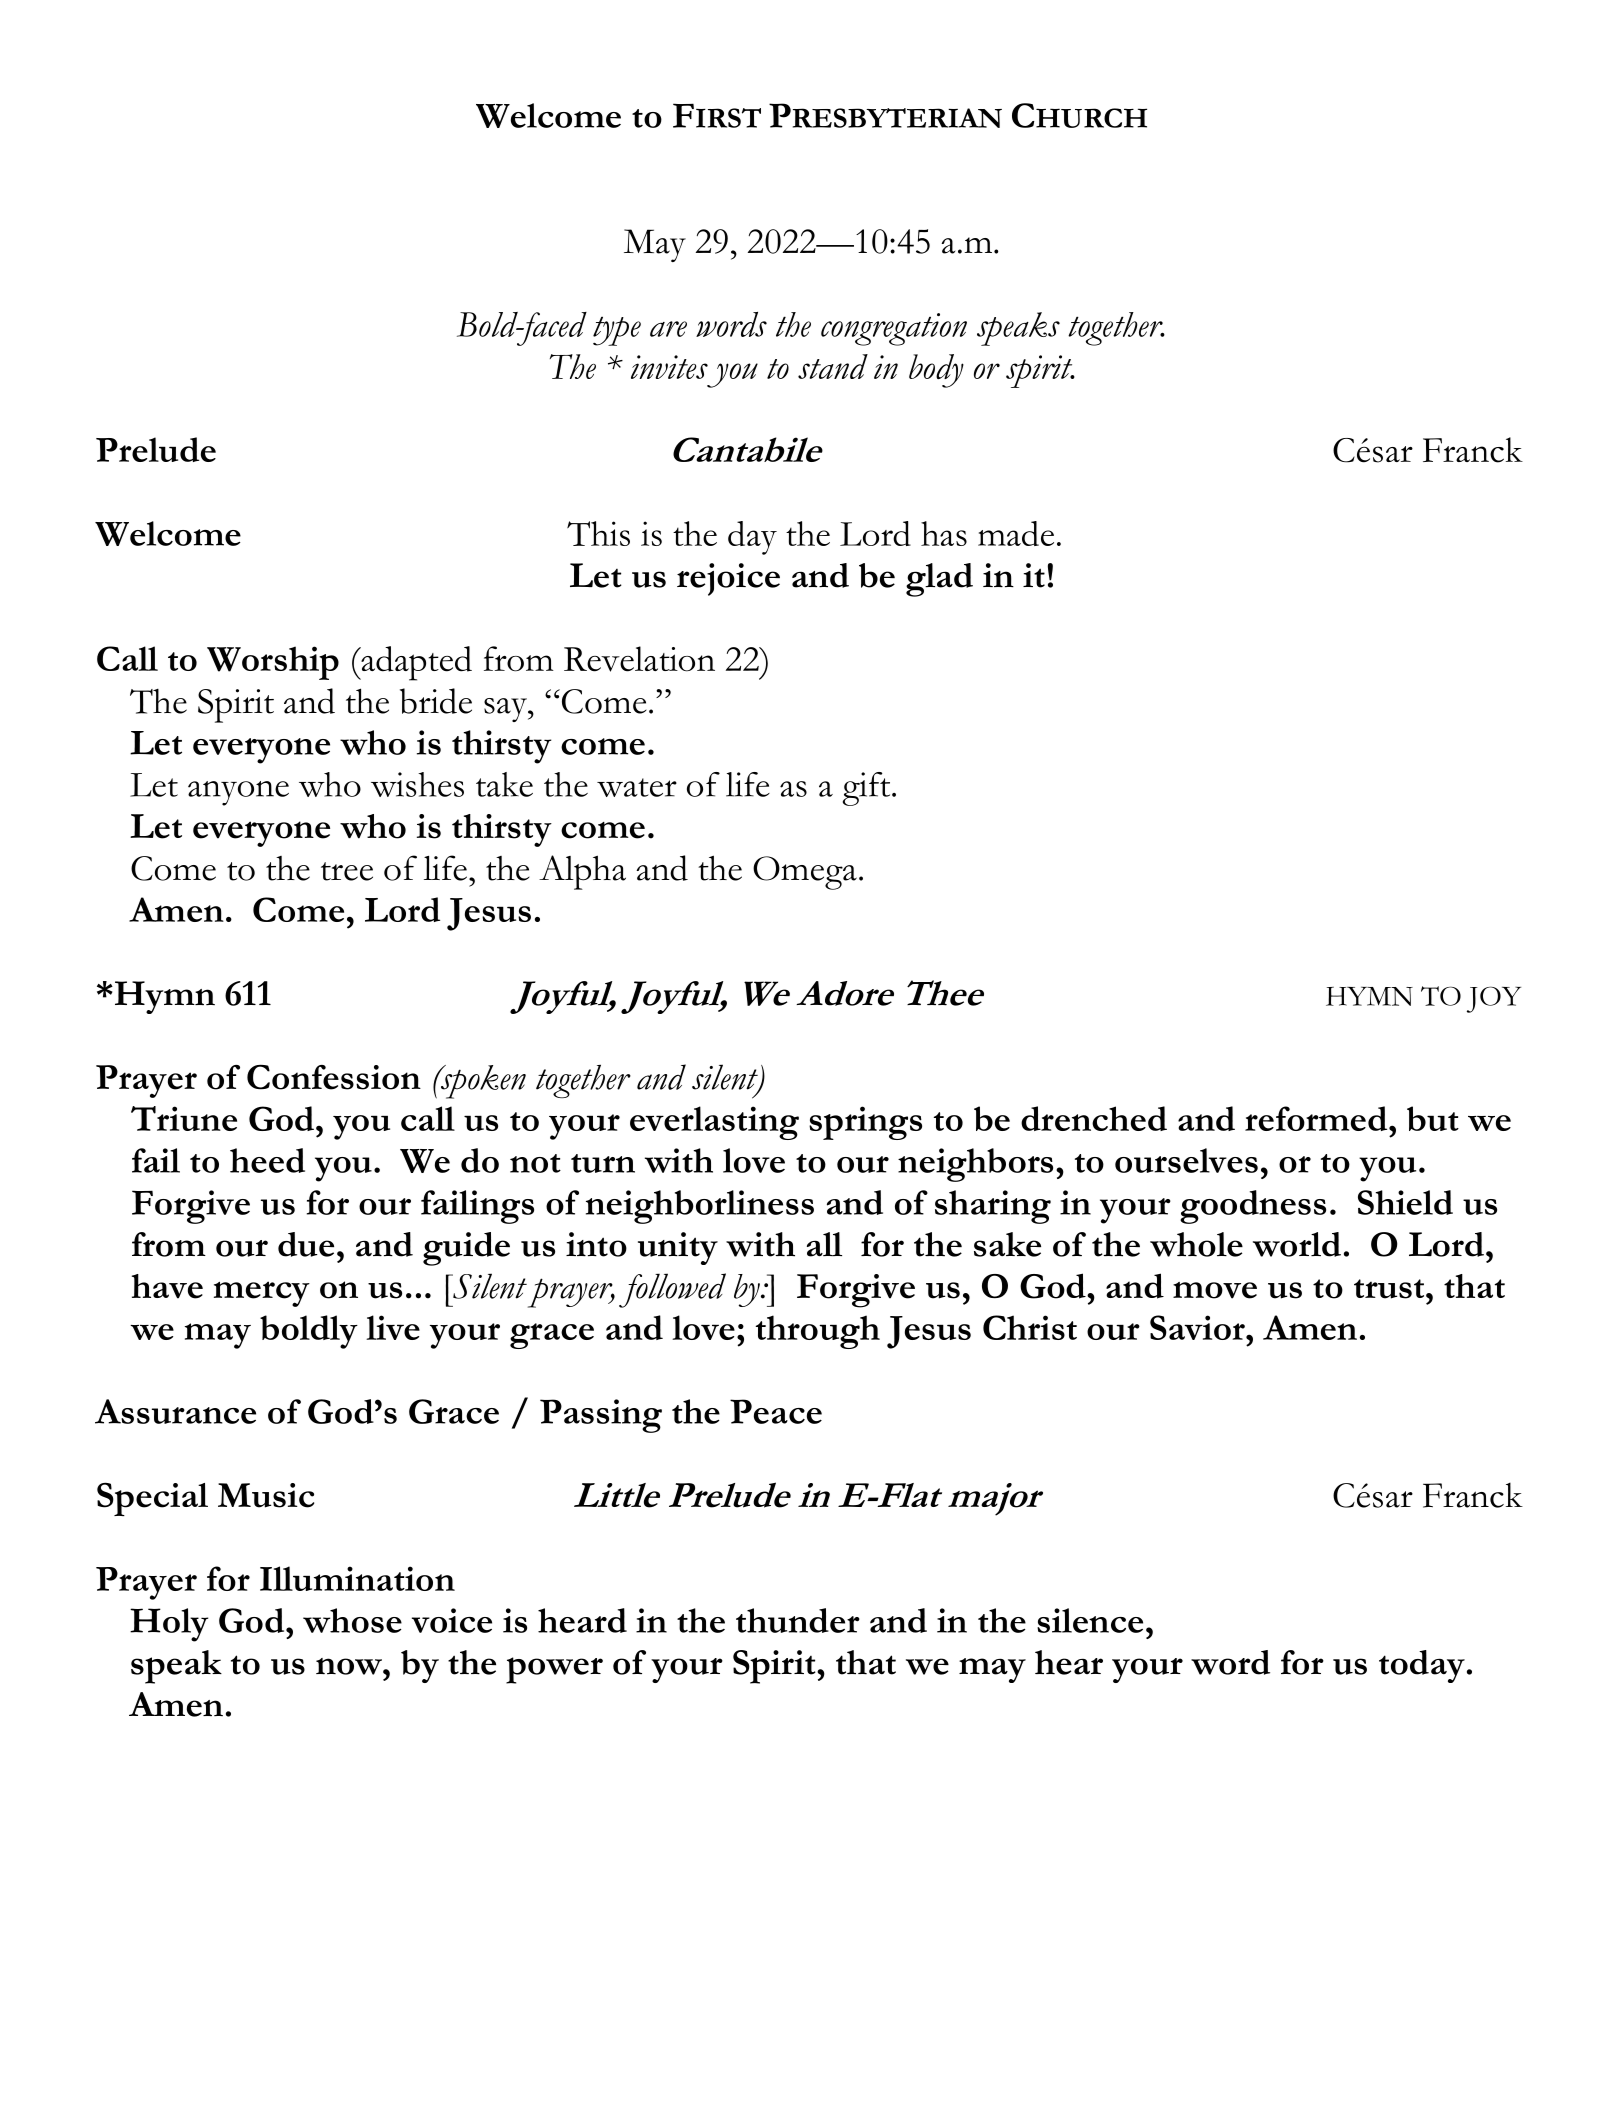 This screenshot has height=2102, width=1624. Describe the element at coordinates (805, 873) in the screenshot. I see `Omega` at that location.
